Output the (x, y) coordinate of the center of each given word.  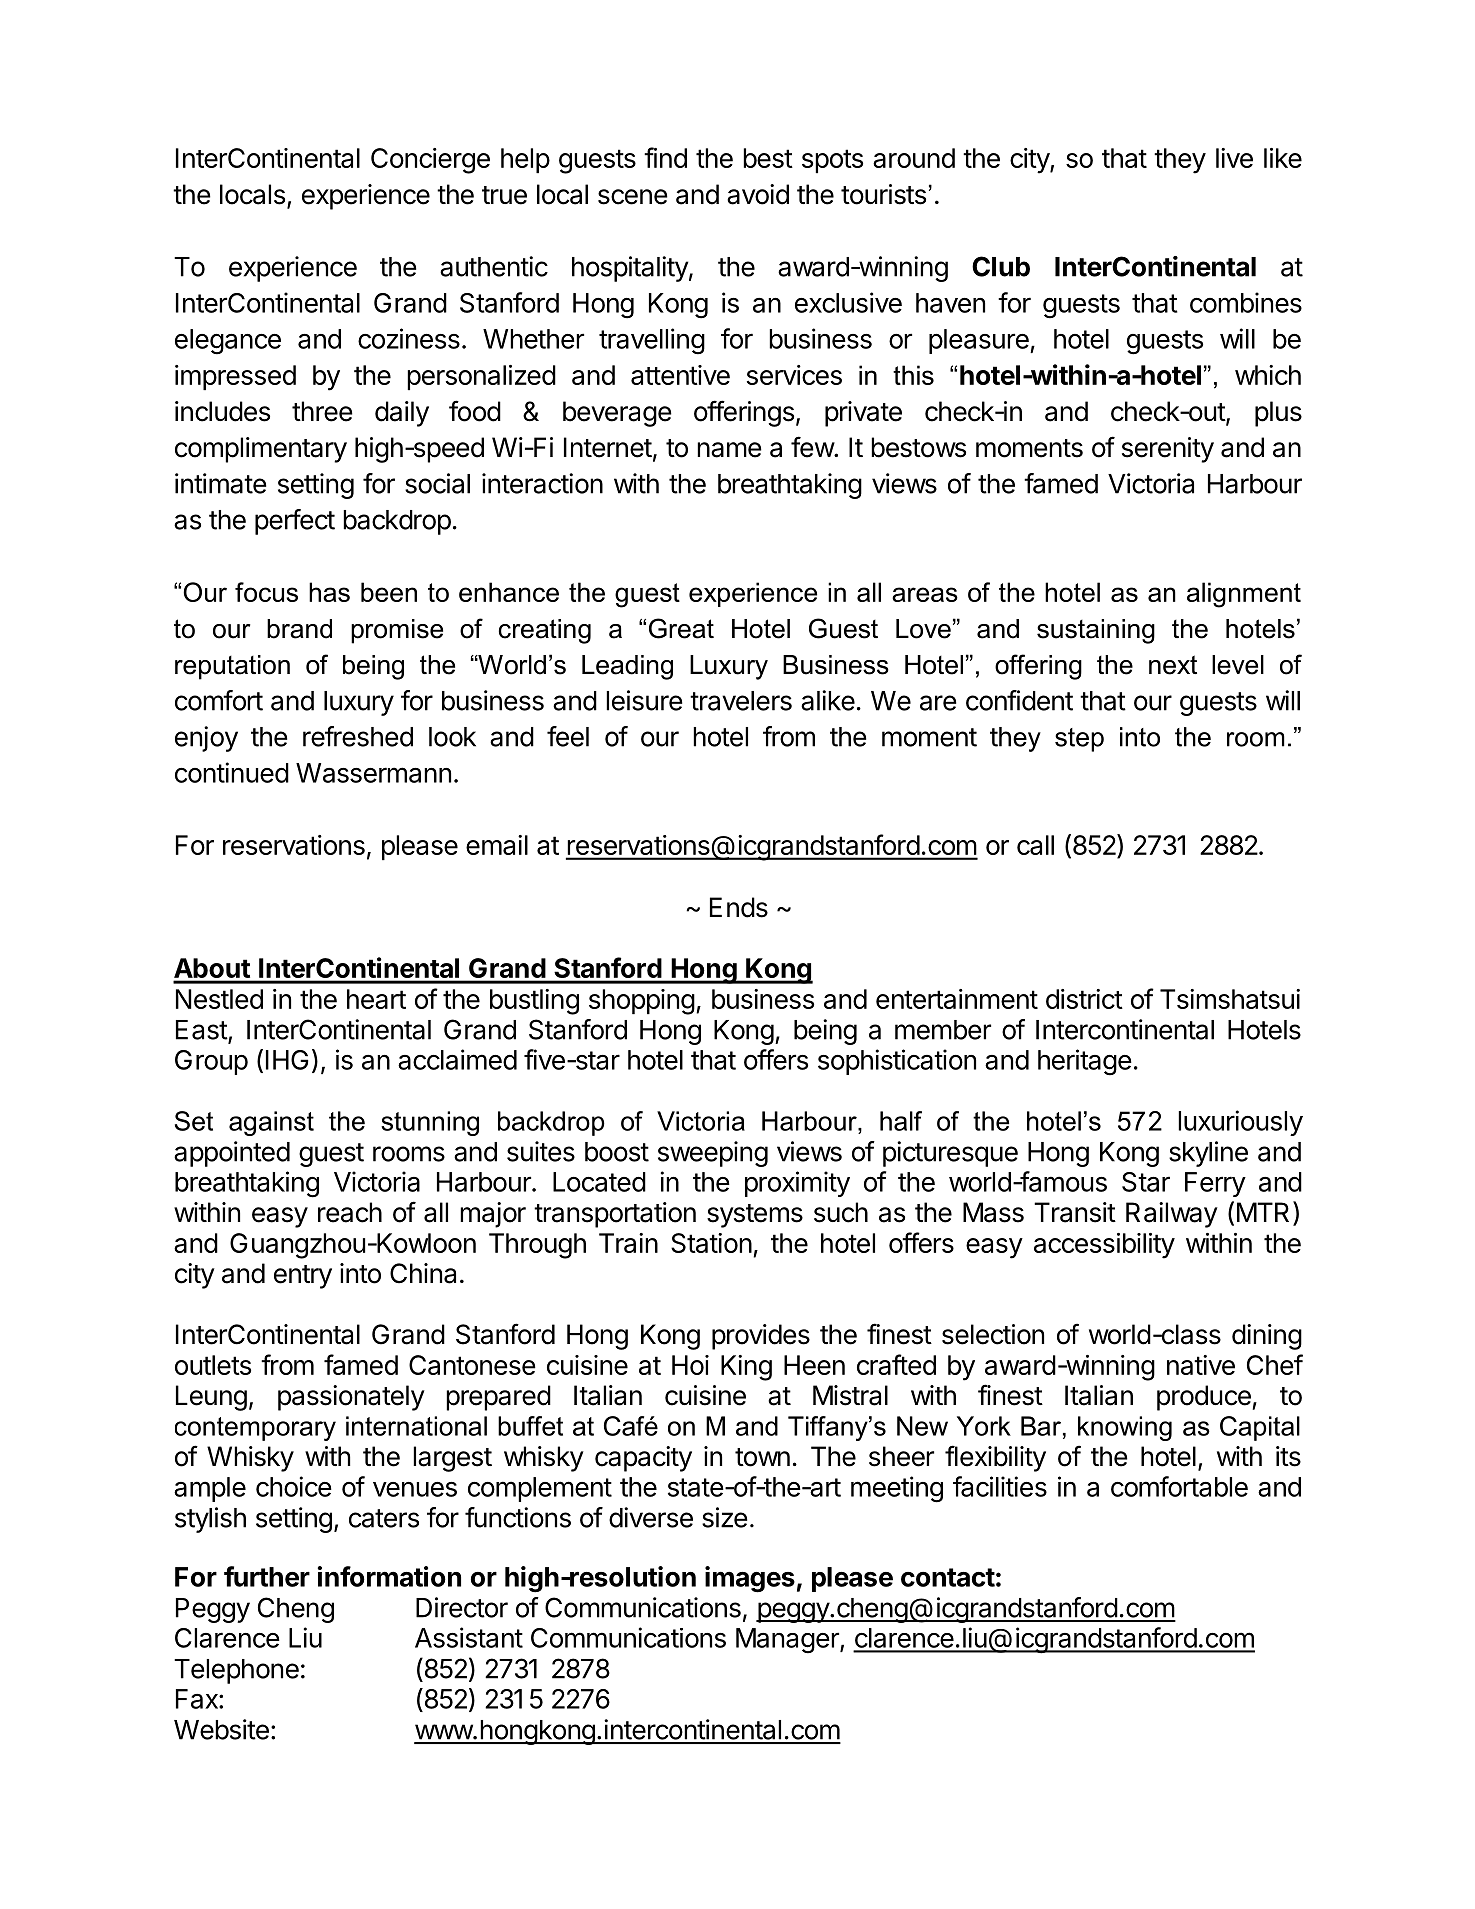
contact (948, 1577)
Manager (788, 1641)
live (1234, 158)
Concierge (430, 161)
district (1084, 999)
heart (376, 999)
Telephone (236, 1671)
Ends (739, 907)
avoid (758, 194)
